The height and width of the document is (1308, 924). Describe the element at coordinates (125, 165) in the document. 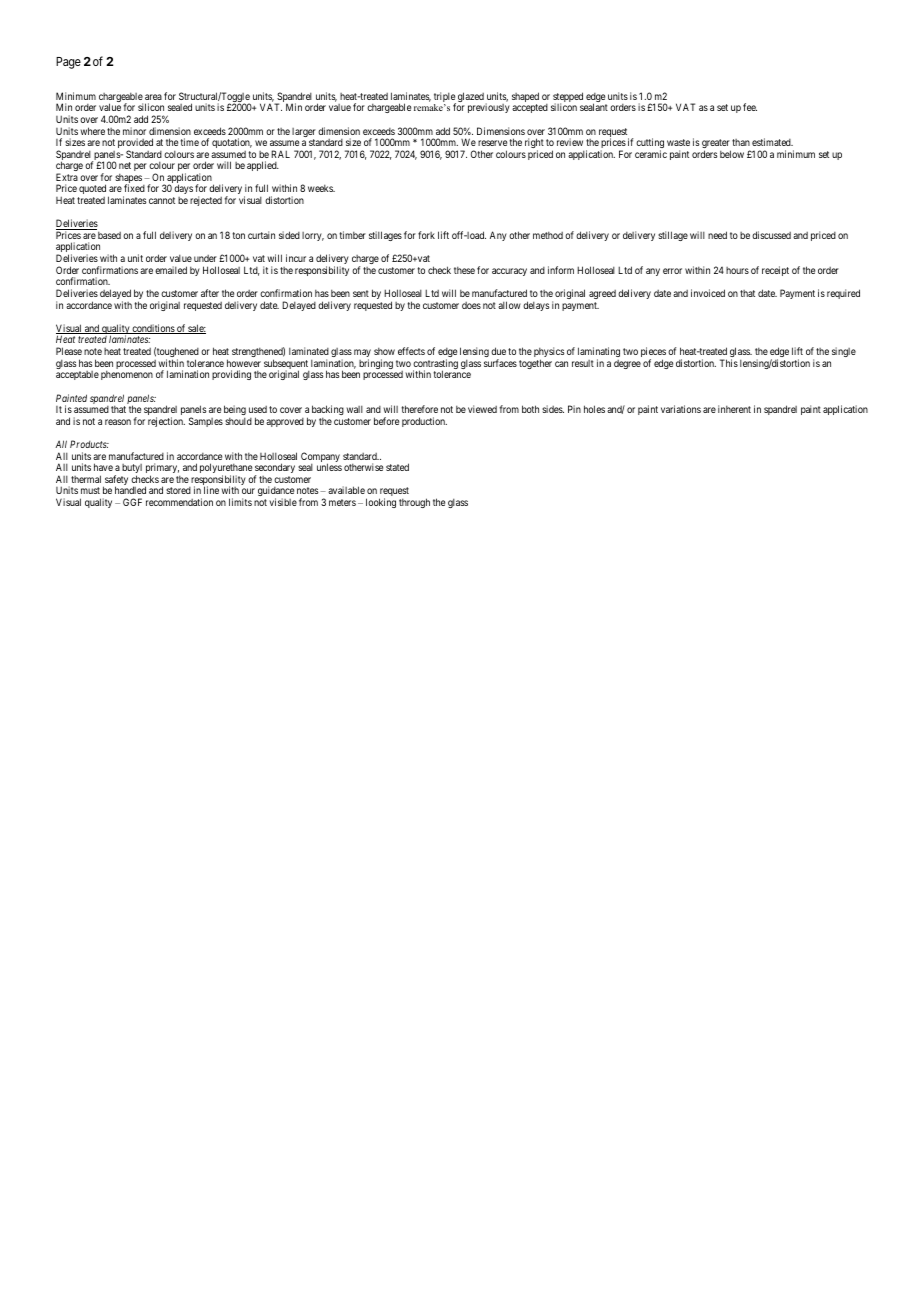

I see `net` at that location.
